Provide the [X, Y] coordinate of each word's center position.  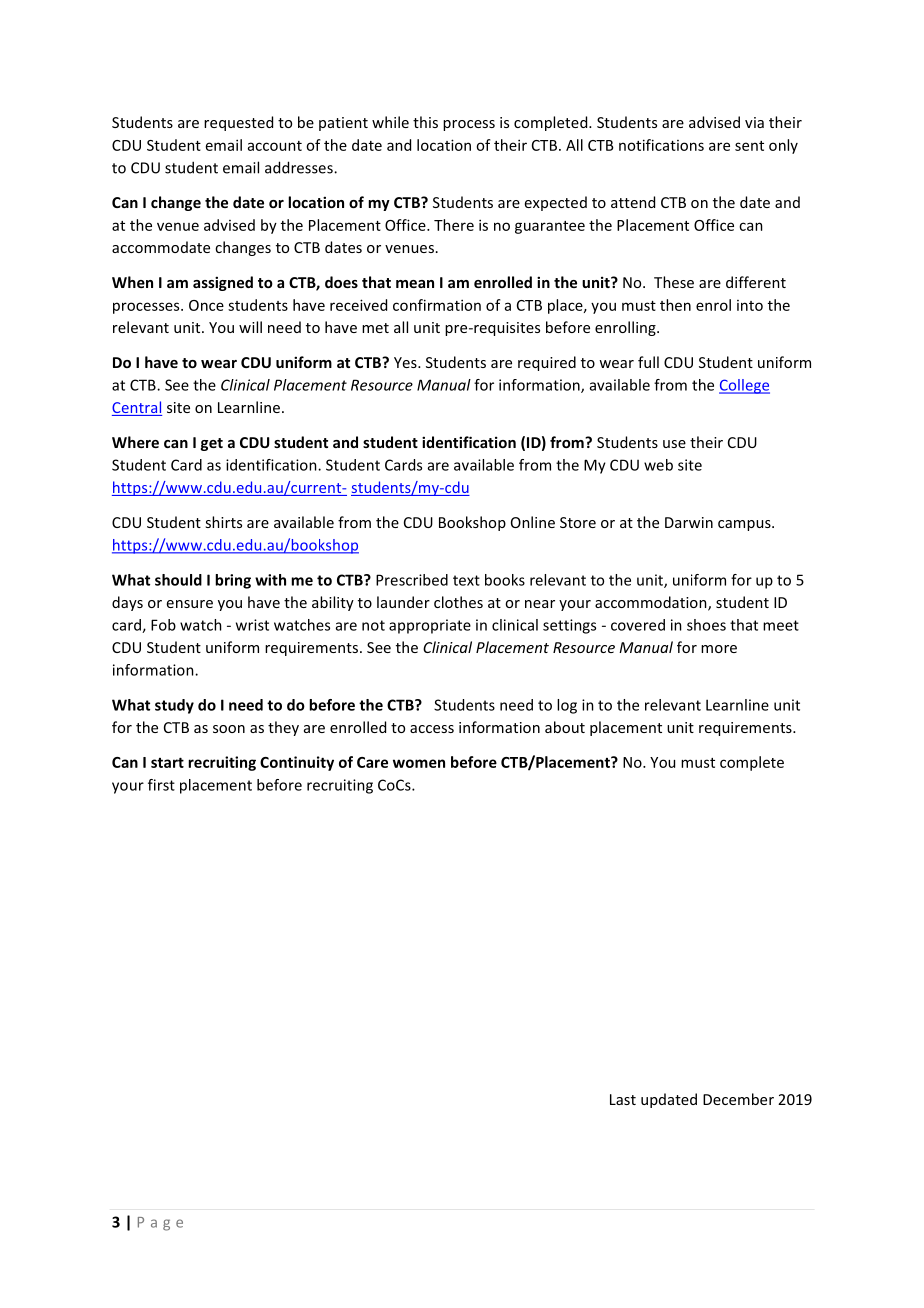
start [167, 762]
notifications [661, 145]
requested [238, 123]
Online [533, 522]
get [212, 444]
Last [623, 1099]
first [161, 785]
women [419, 763]
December [738, 1099]
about [565, 727]
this [425, 122]
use [674, 444]
